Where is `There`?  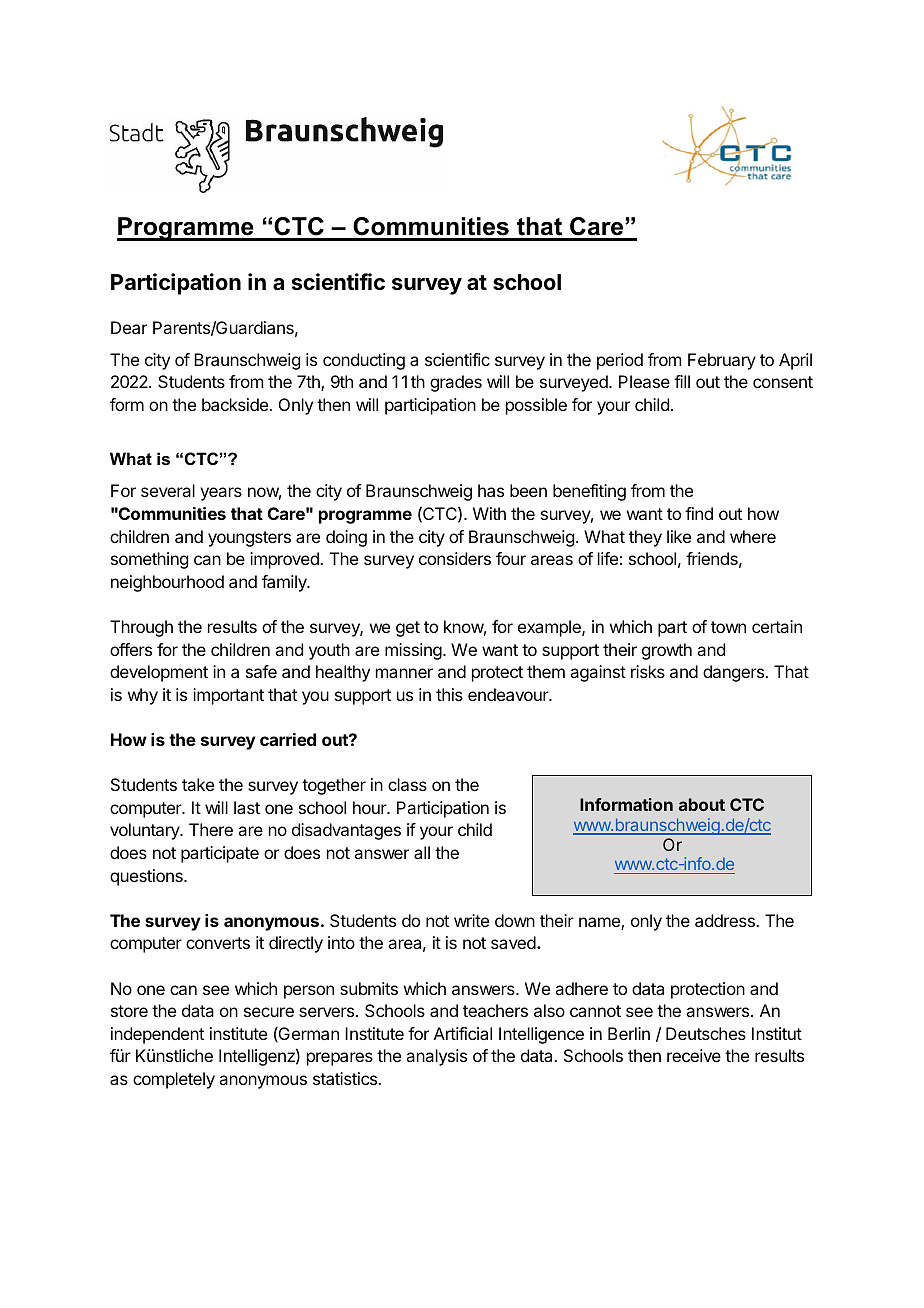
There is located at coordinates (211, 829).
